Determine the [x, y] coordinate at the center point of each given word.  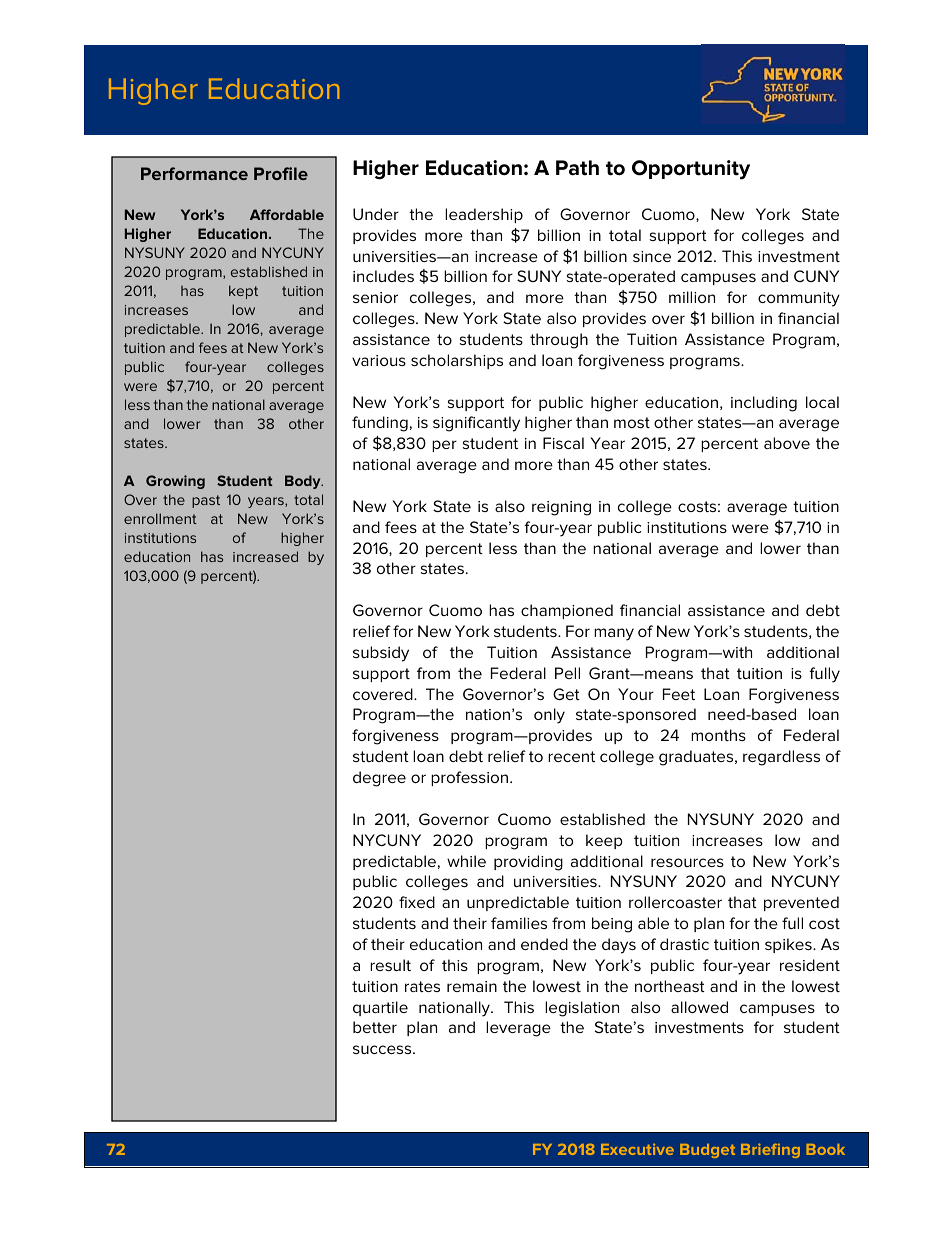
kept [243, 292]
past [206, 501]
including [764, 404]
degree [379, 779]
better [375, 1027]
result [390, 965]
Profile [281, 173]
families [519, 923]
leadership [484, 215]
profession [471, 778]
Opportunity [691, 170]
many [614, 634]
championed [567, 611]
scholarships [457, 361]
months [718, 735]
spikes [789, 945]
